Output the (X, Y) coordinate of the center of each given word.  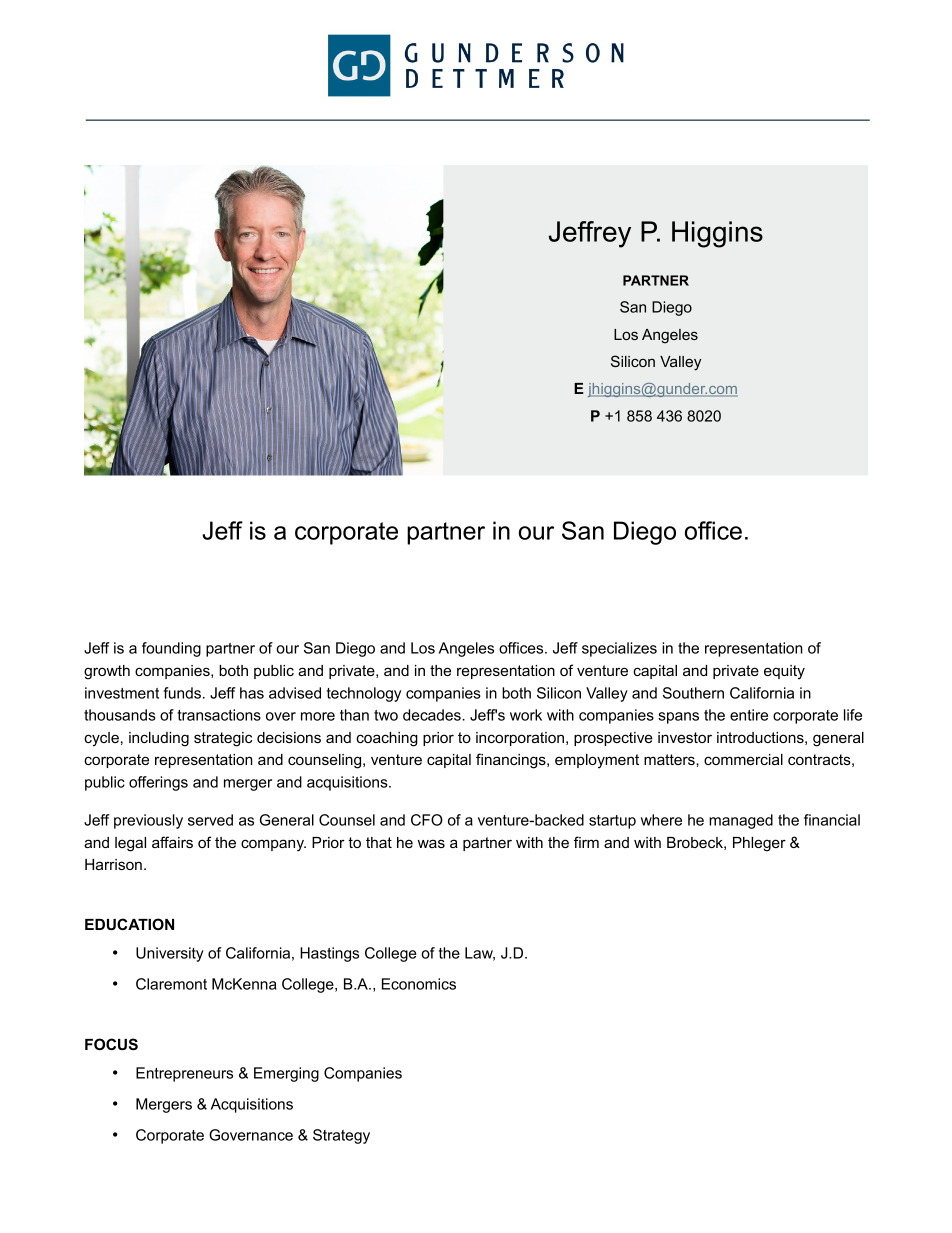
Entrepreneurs (184, 1074)
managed (741, 821)
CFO (427, 820)
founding (171, 649)
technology (364, 694)
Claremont (171, 984)
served (210, 820)
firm (586, 842)
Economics (419, 984)
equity (784, 672)
